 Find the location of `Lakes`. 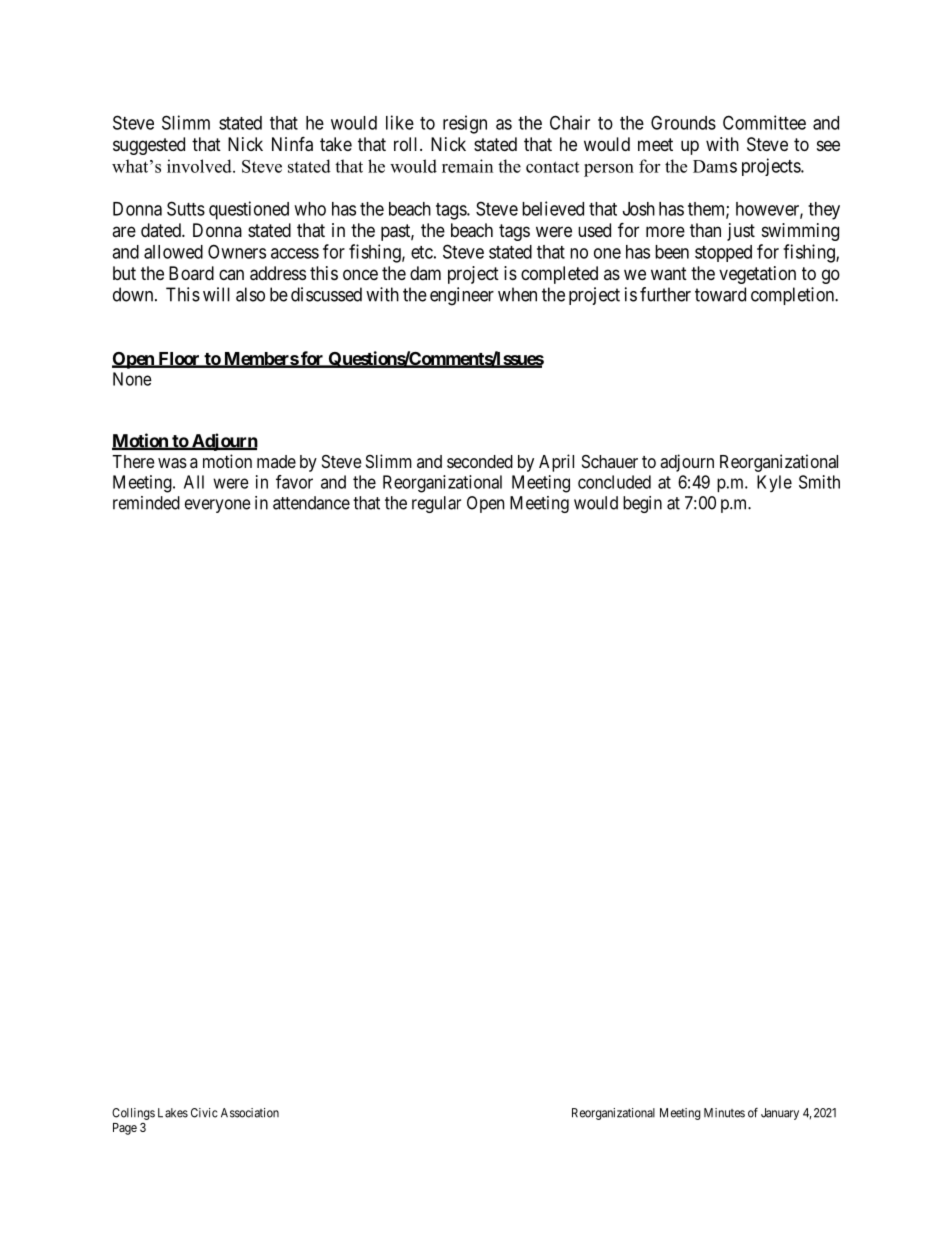

Lakes is located at coordinates (173, 1113).
